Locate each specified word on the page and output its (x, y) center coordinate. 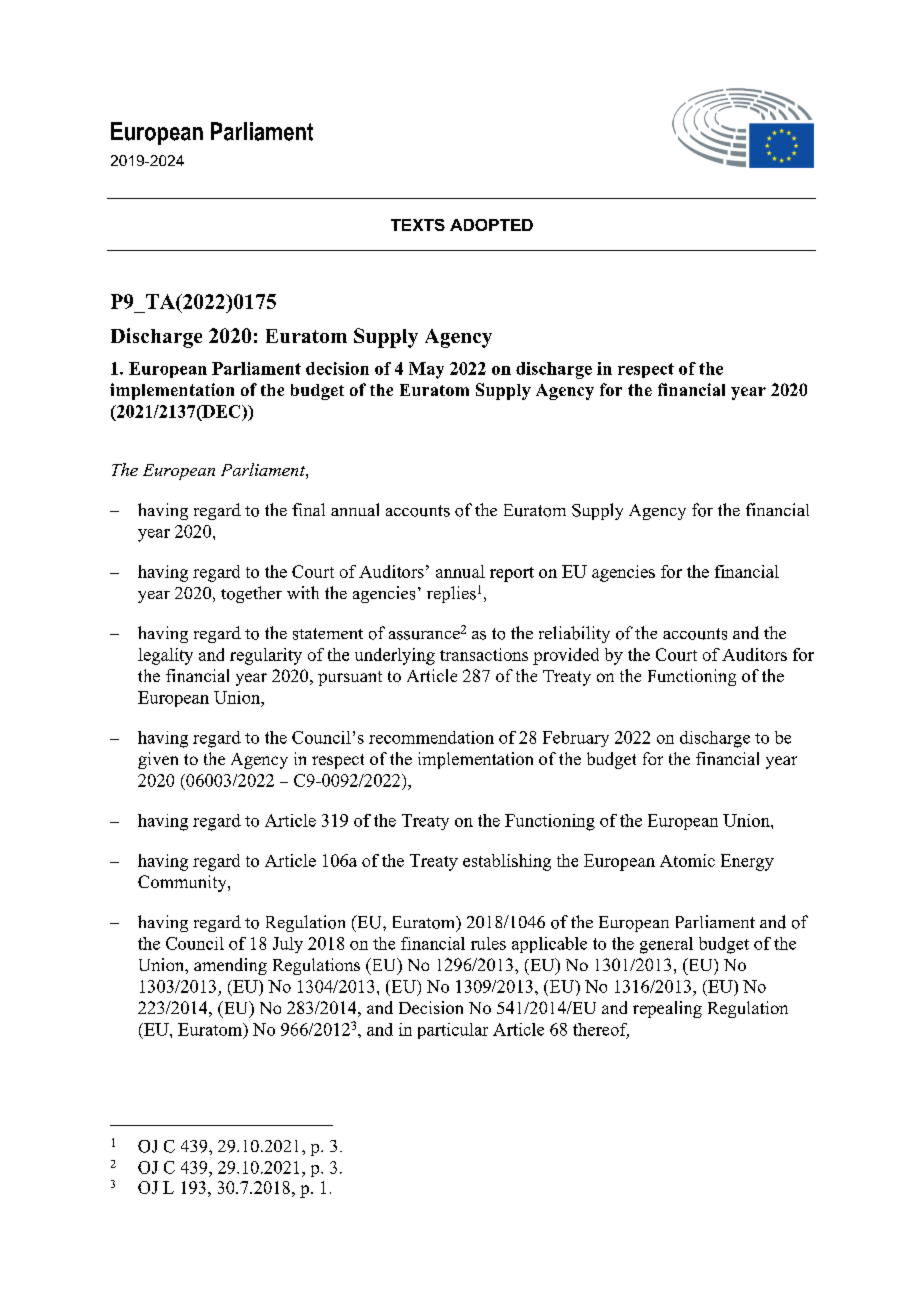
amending (230, 966)
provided (566, 656)
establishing (507, 862)
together (251, 594)
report (512, 574)
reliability (574, 634)
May (426, 370)
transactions (484, 654)
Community (183, 883)
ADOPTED (491, 225)
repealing (667, 1009)
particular (453, 1031)
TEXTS (418, 225)
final (308, 509)
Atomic (687, 860)
